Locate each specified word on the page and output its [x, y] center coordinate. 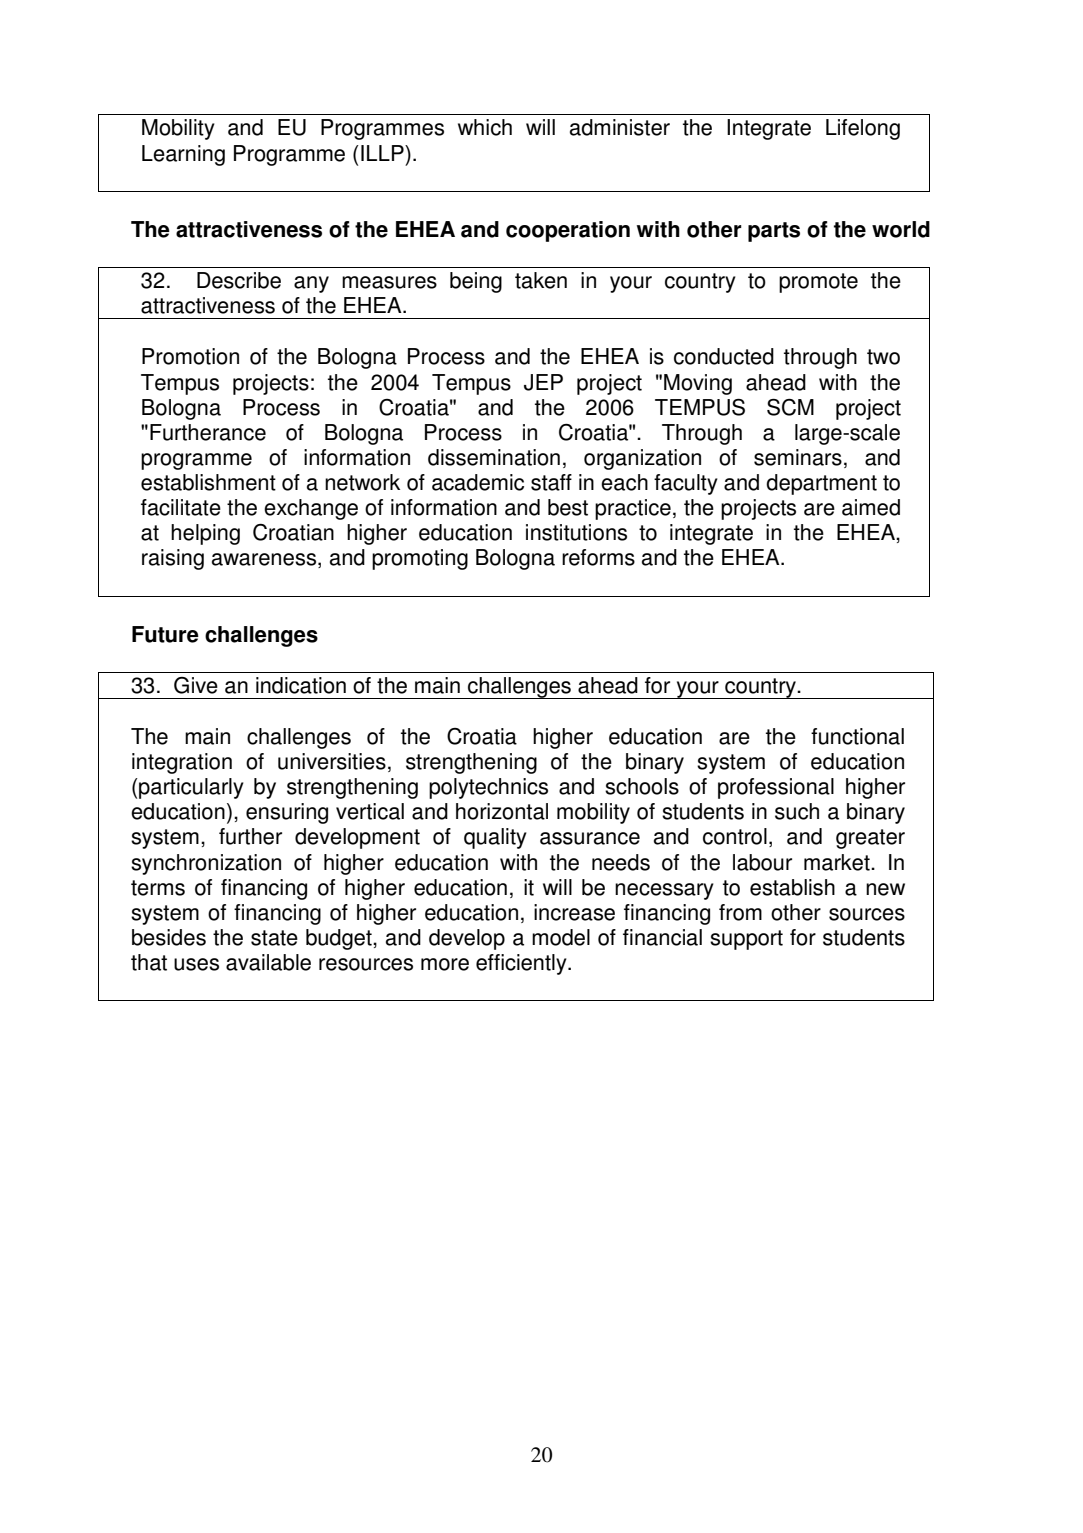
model [561, 937]
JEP [543, 382]
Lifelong [863, 129]
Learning [183, 155]
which [485, 127]
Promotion [190, 356]
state [274, 938]
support [746, 940]
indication [301, 685]
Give [196, 685]
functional [857, 736]
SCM [790, 407]
